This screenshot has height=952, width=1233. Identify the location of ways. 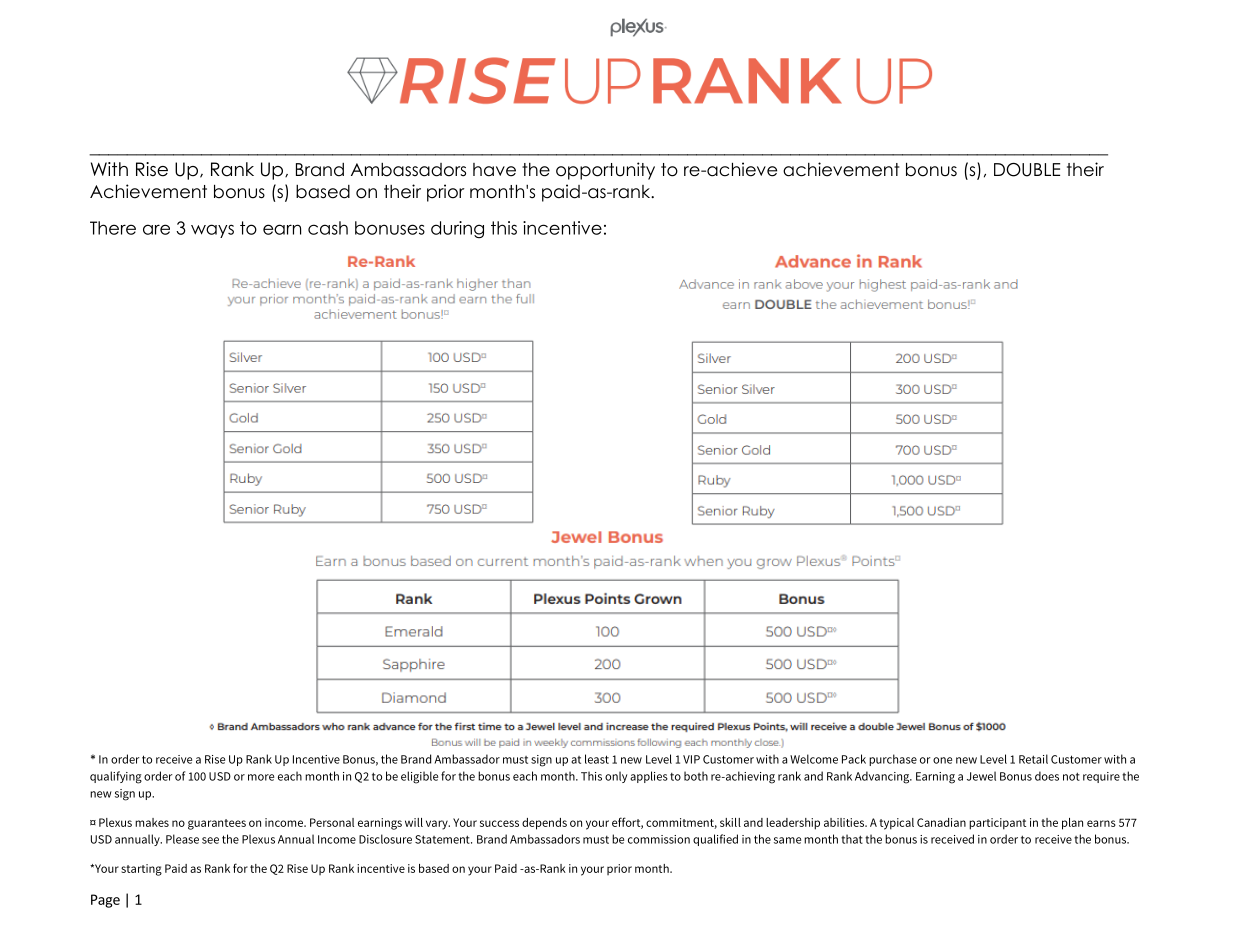
(212, 231).
